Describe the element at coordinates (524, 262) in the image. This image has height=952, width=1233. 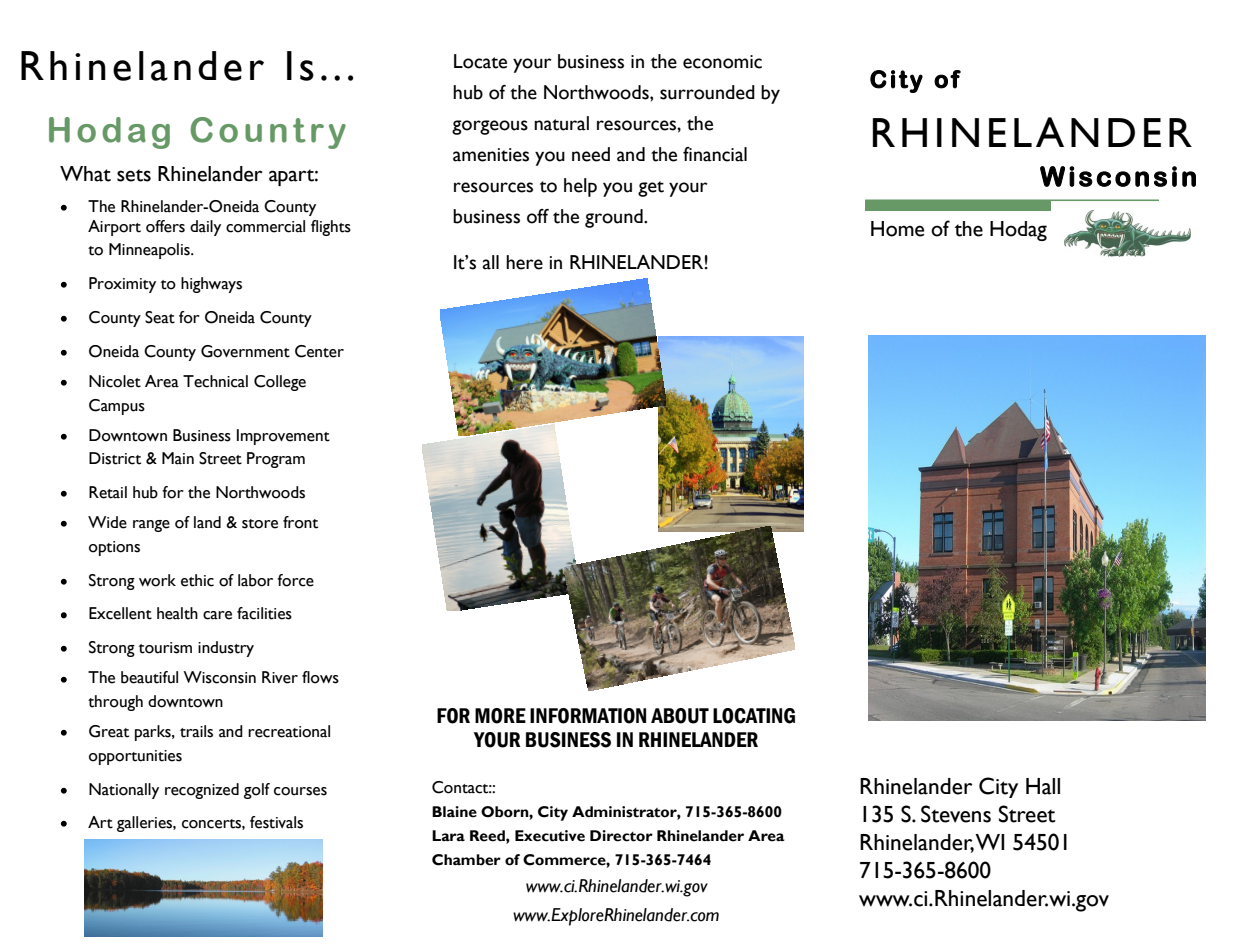
I see `here` at that location.
